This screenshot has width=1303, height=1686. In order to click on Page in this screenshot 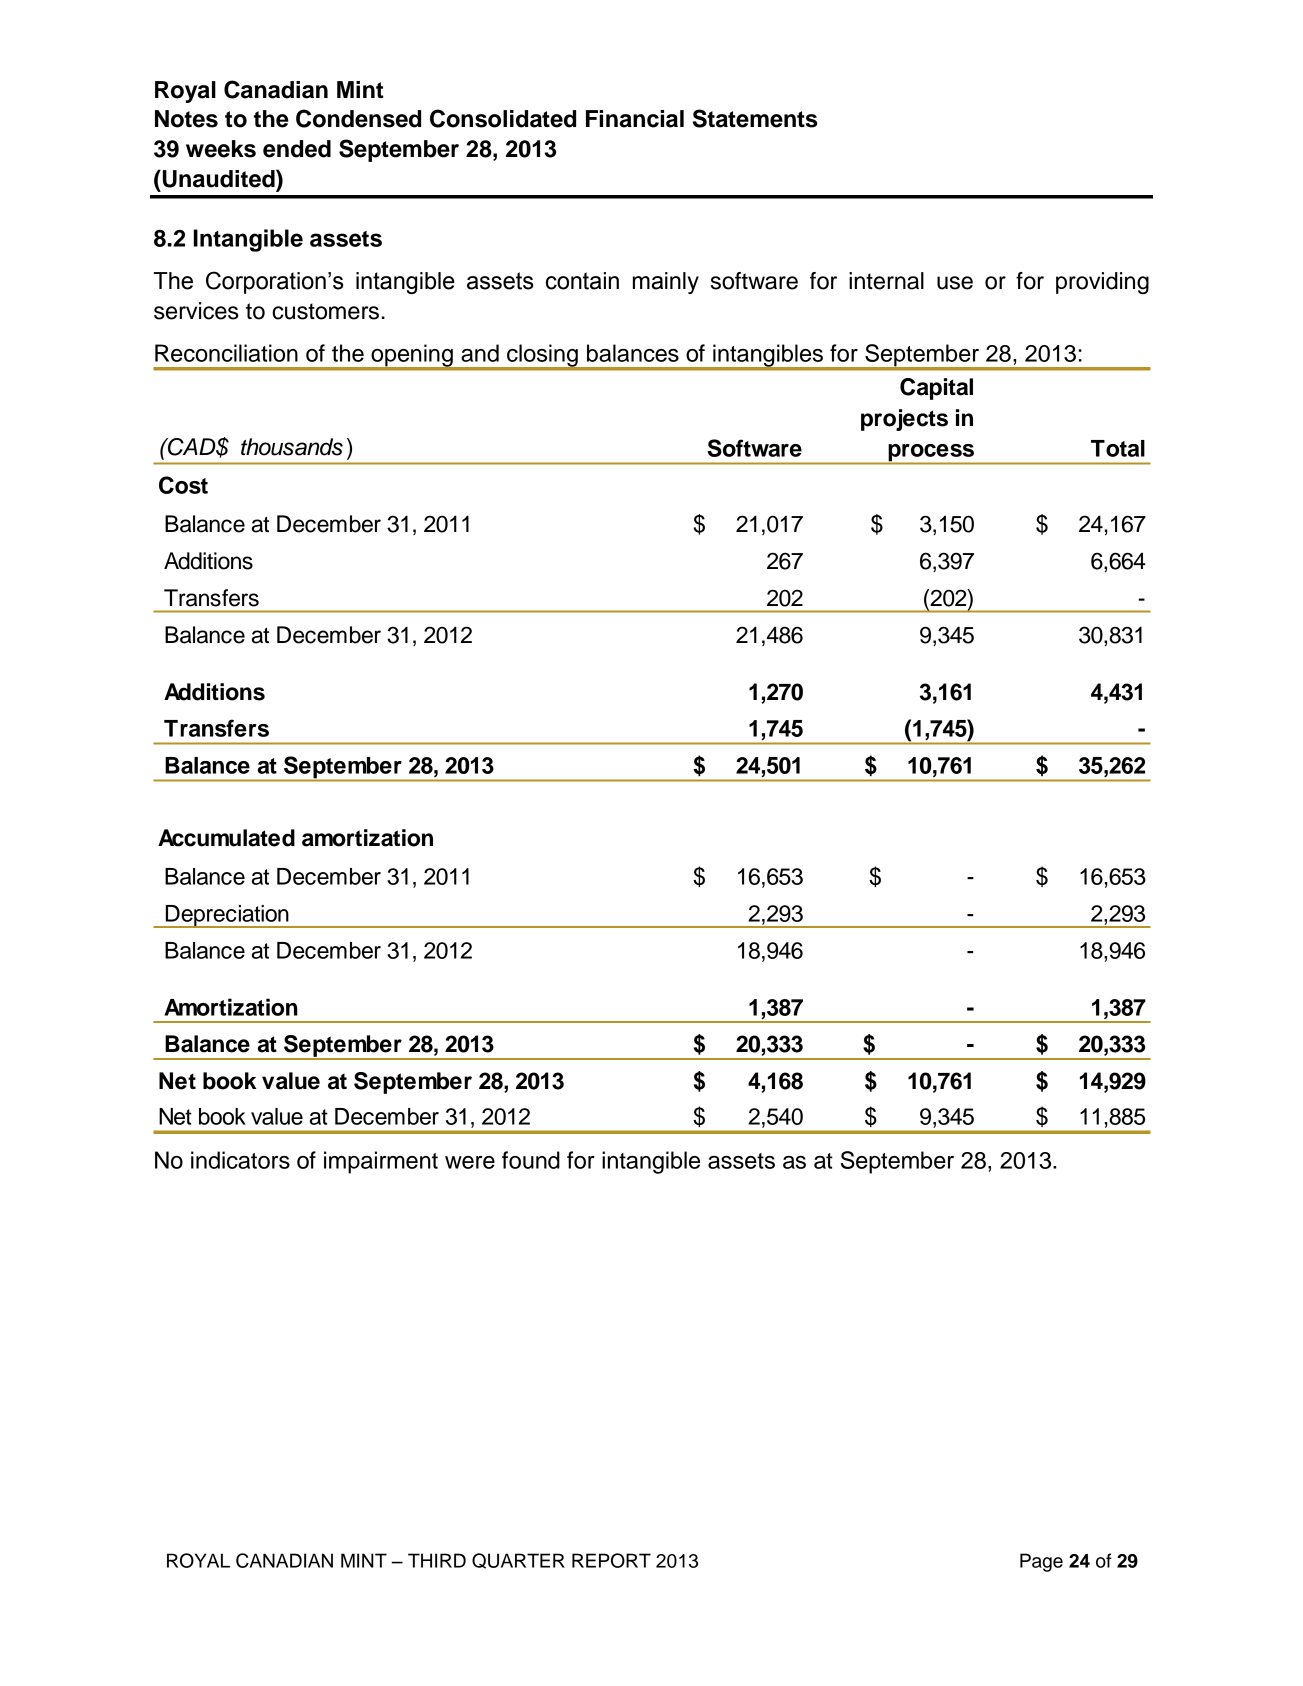, I will do `click(1041, 1562)`.
